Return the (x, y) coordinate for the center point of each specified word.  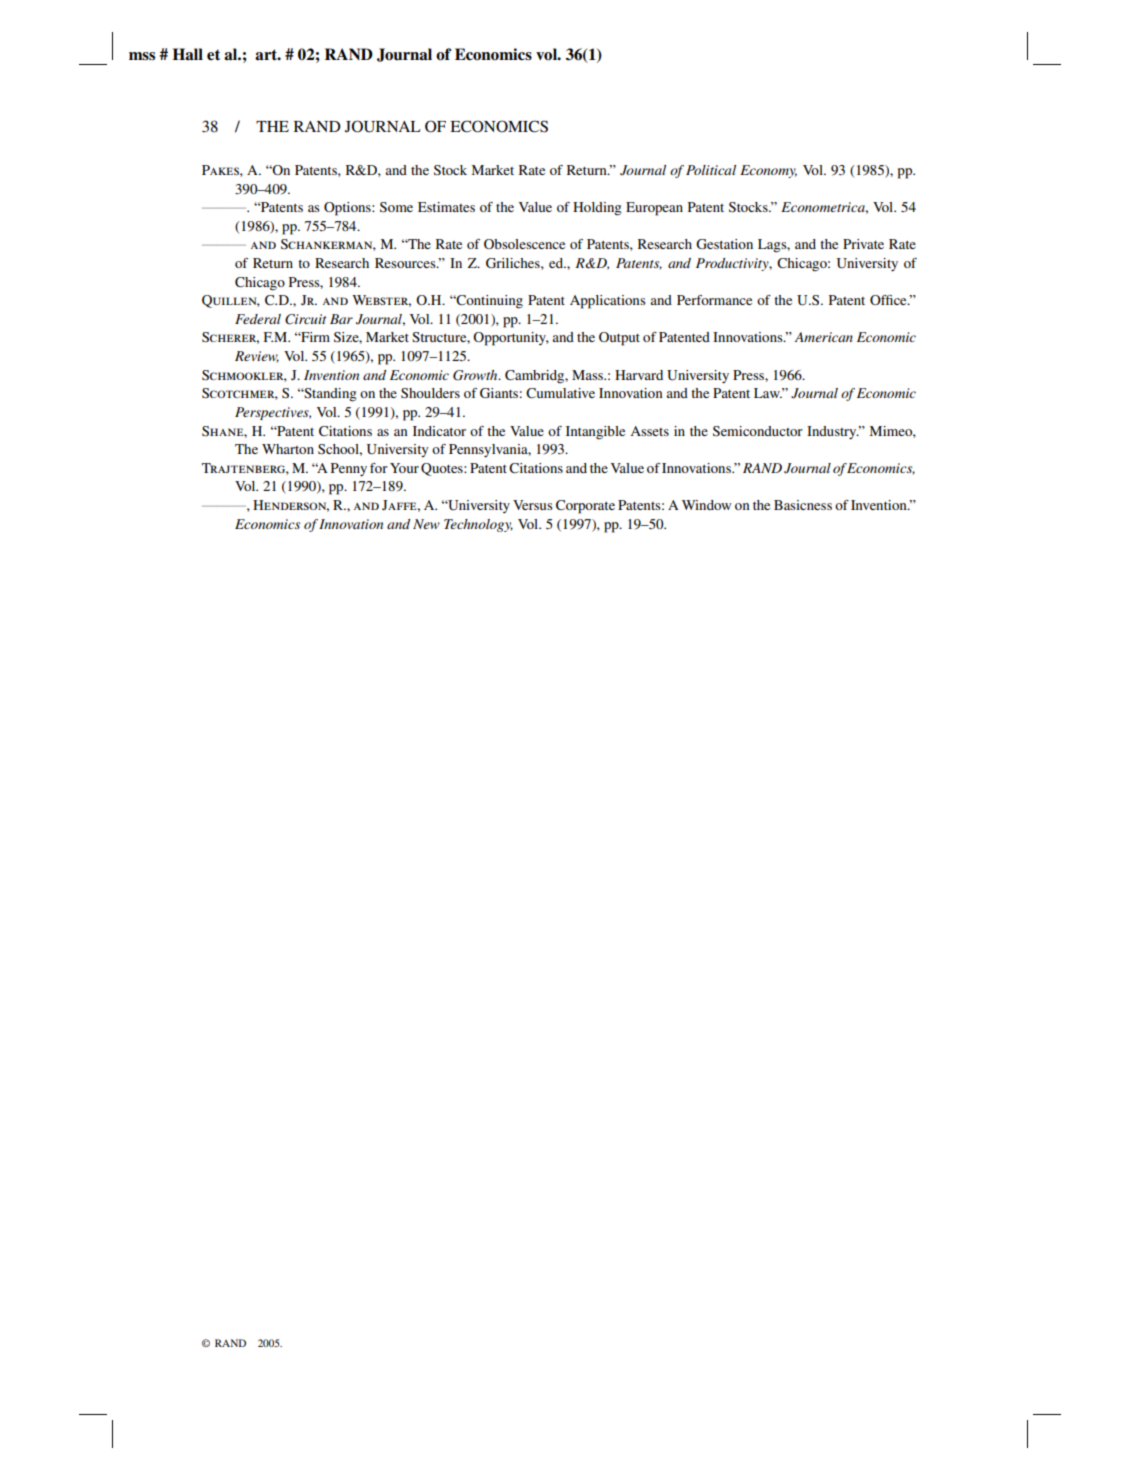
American (823, 337)
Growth (476, 375)
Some (396, 207)
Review (257, 357)
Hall (188, 54)
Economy (768, 171)
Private (863, 244)
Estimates (446, 207)
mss (142, 56)
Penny (349, 470)
